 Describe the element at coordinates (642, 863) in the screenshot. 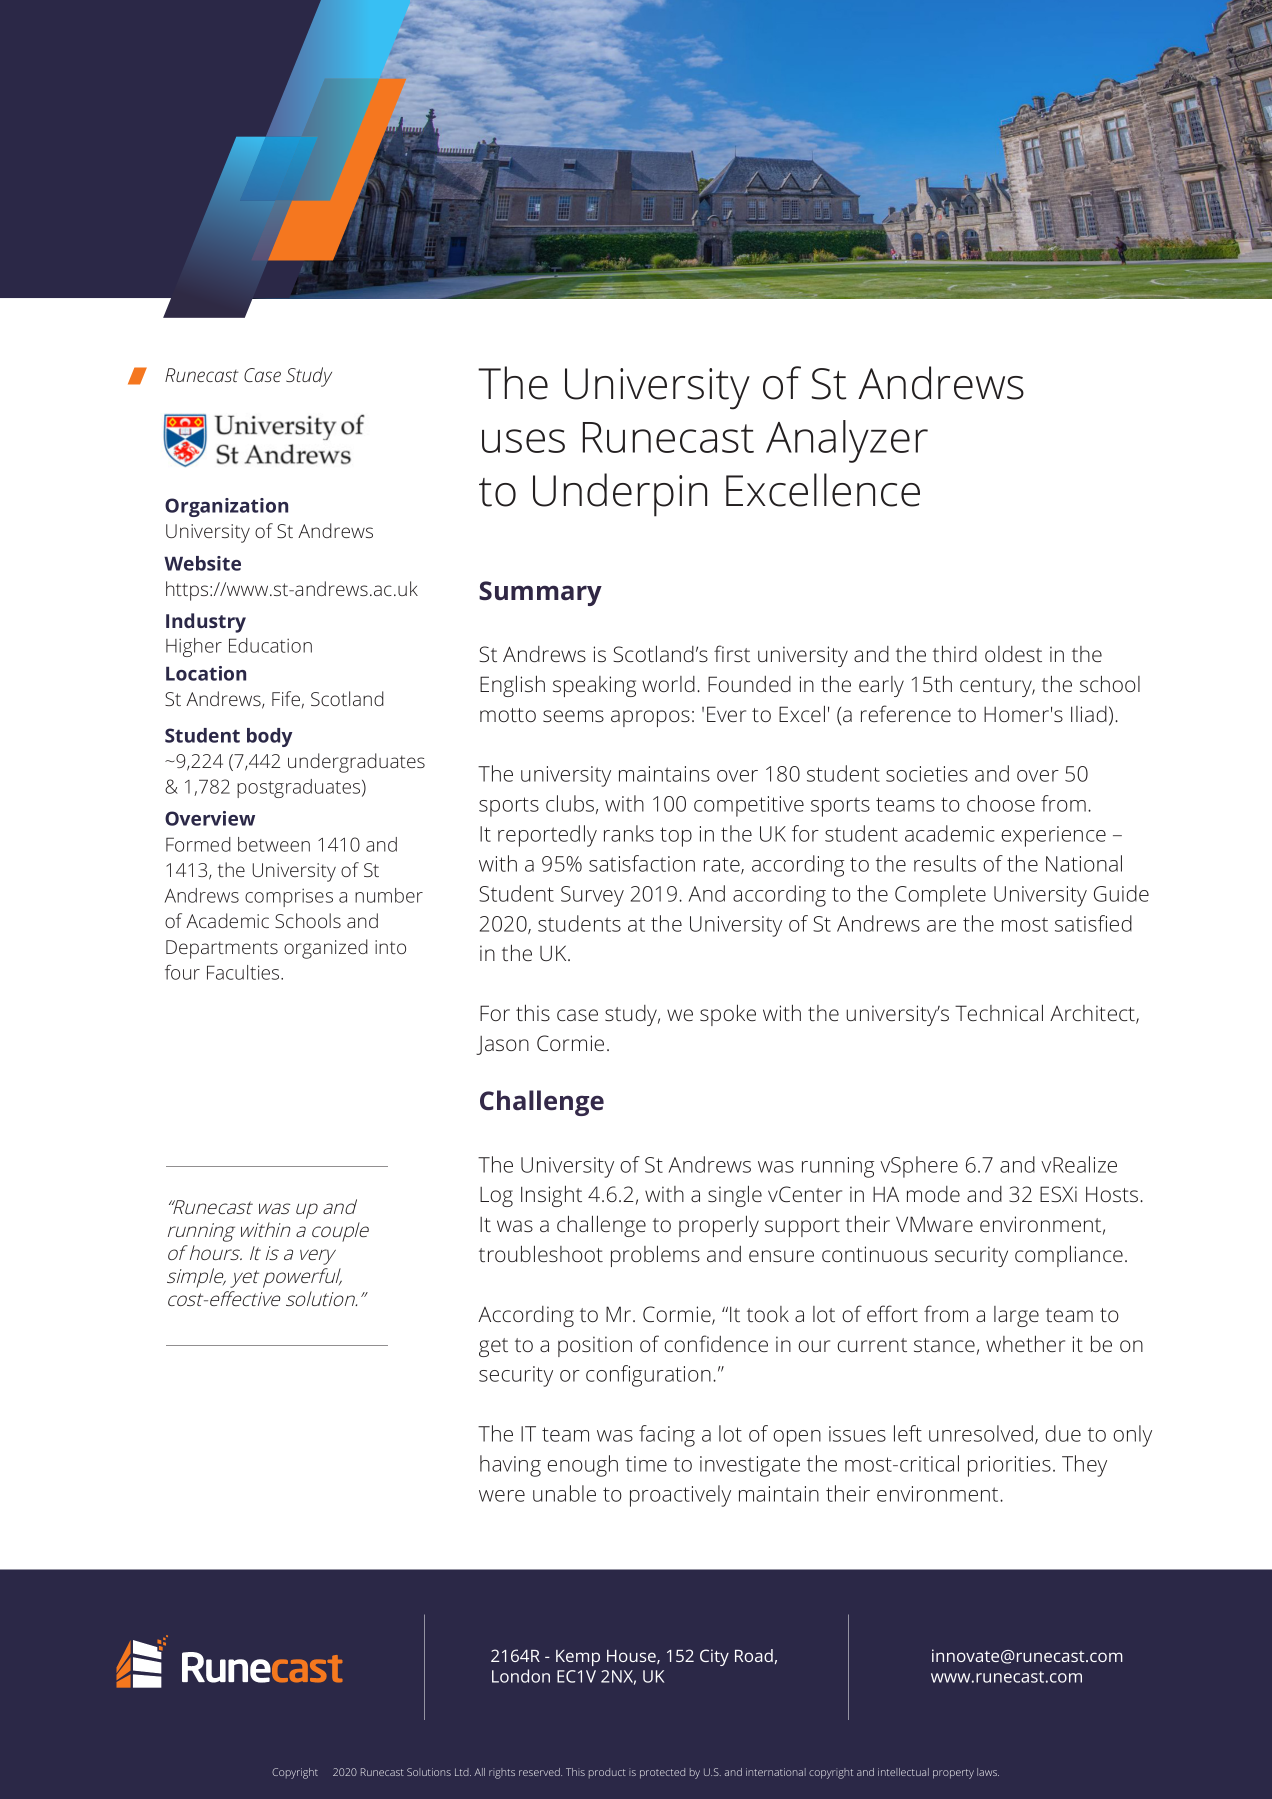

I see `satisfaction` at that location.
